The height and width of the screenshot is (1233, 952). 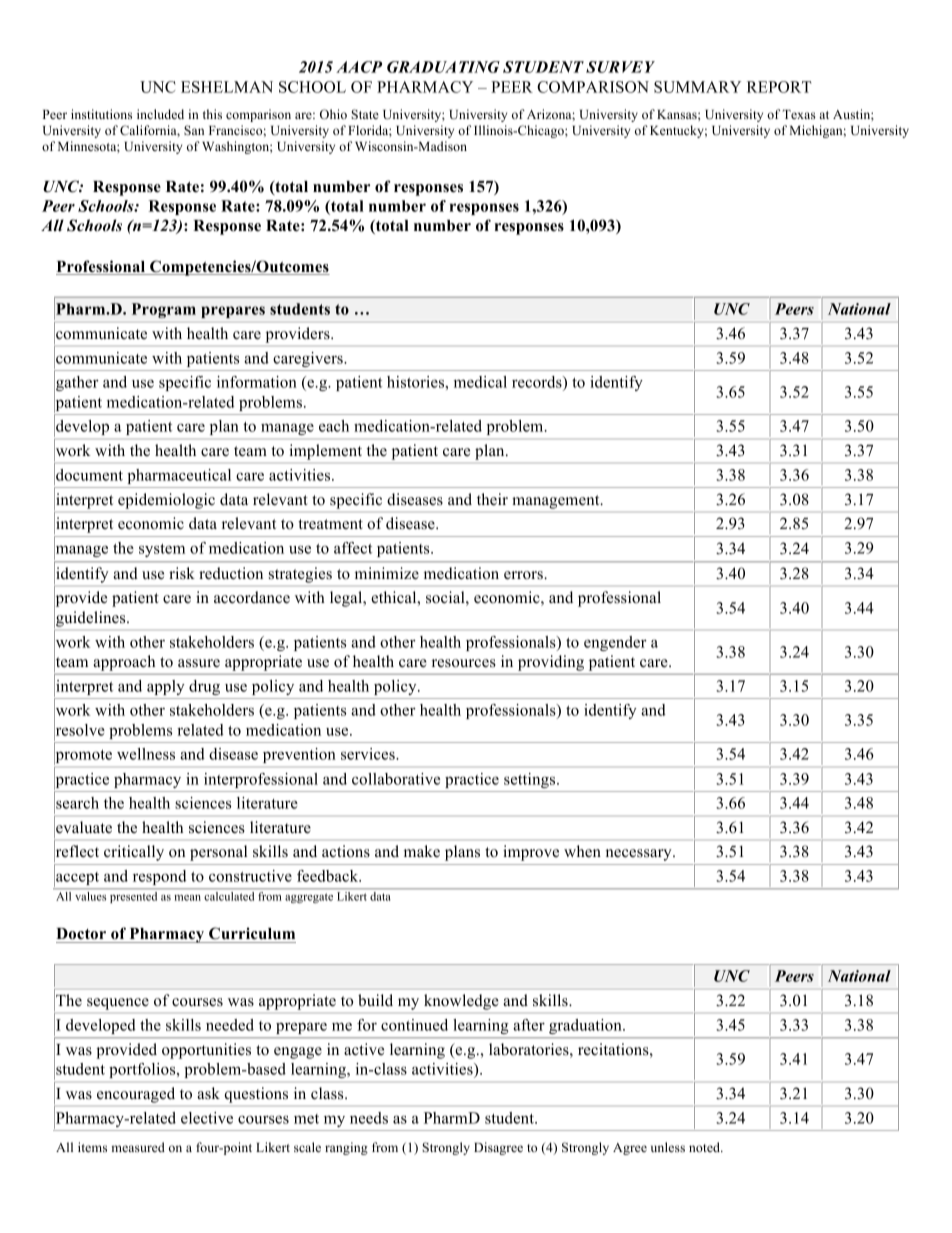 I want to click on GRADUATING, so click(x=443, y=67).
